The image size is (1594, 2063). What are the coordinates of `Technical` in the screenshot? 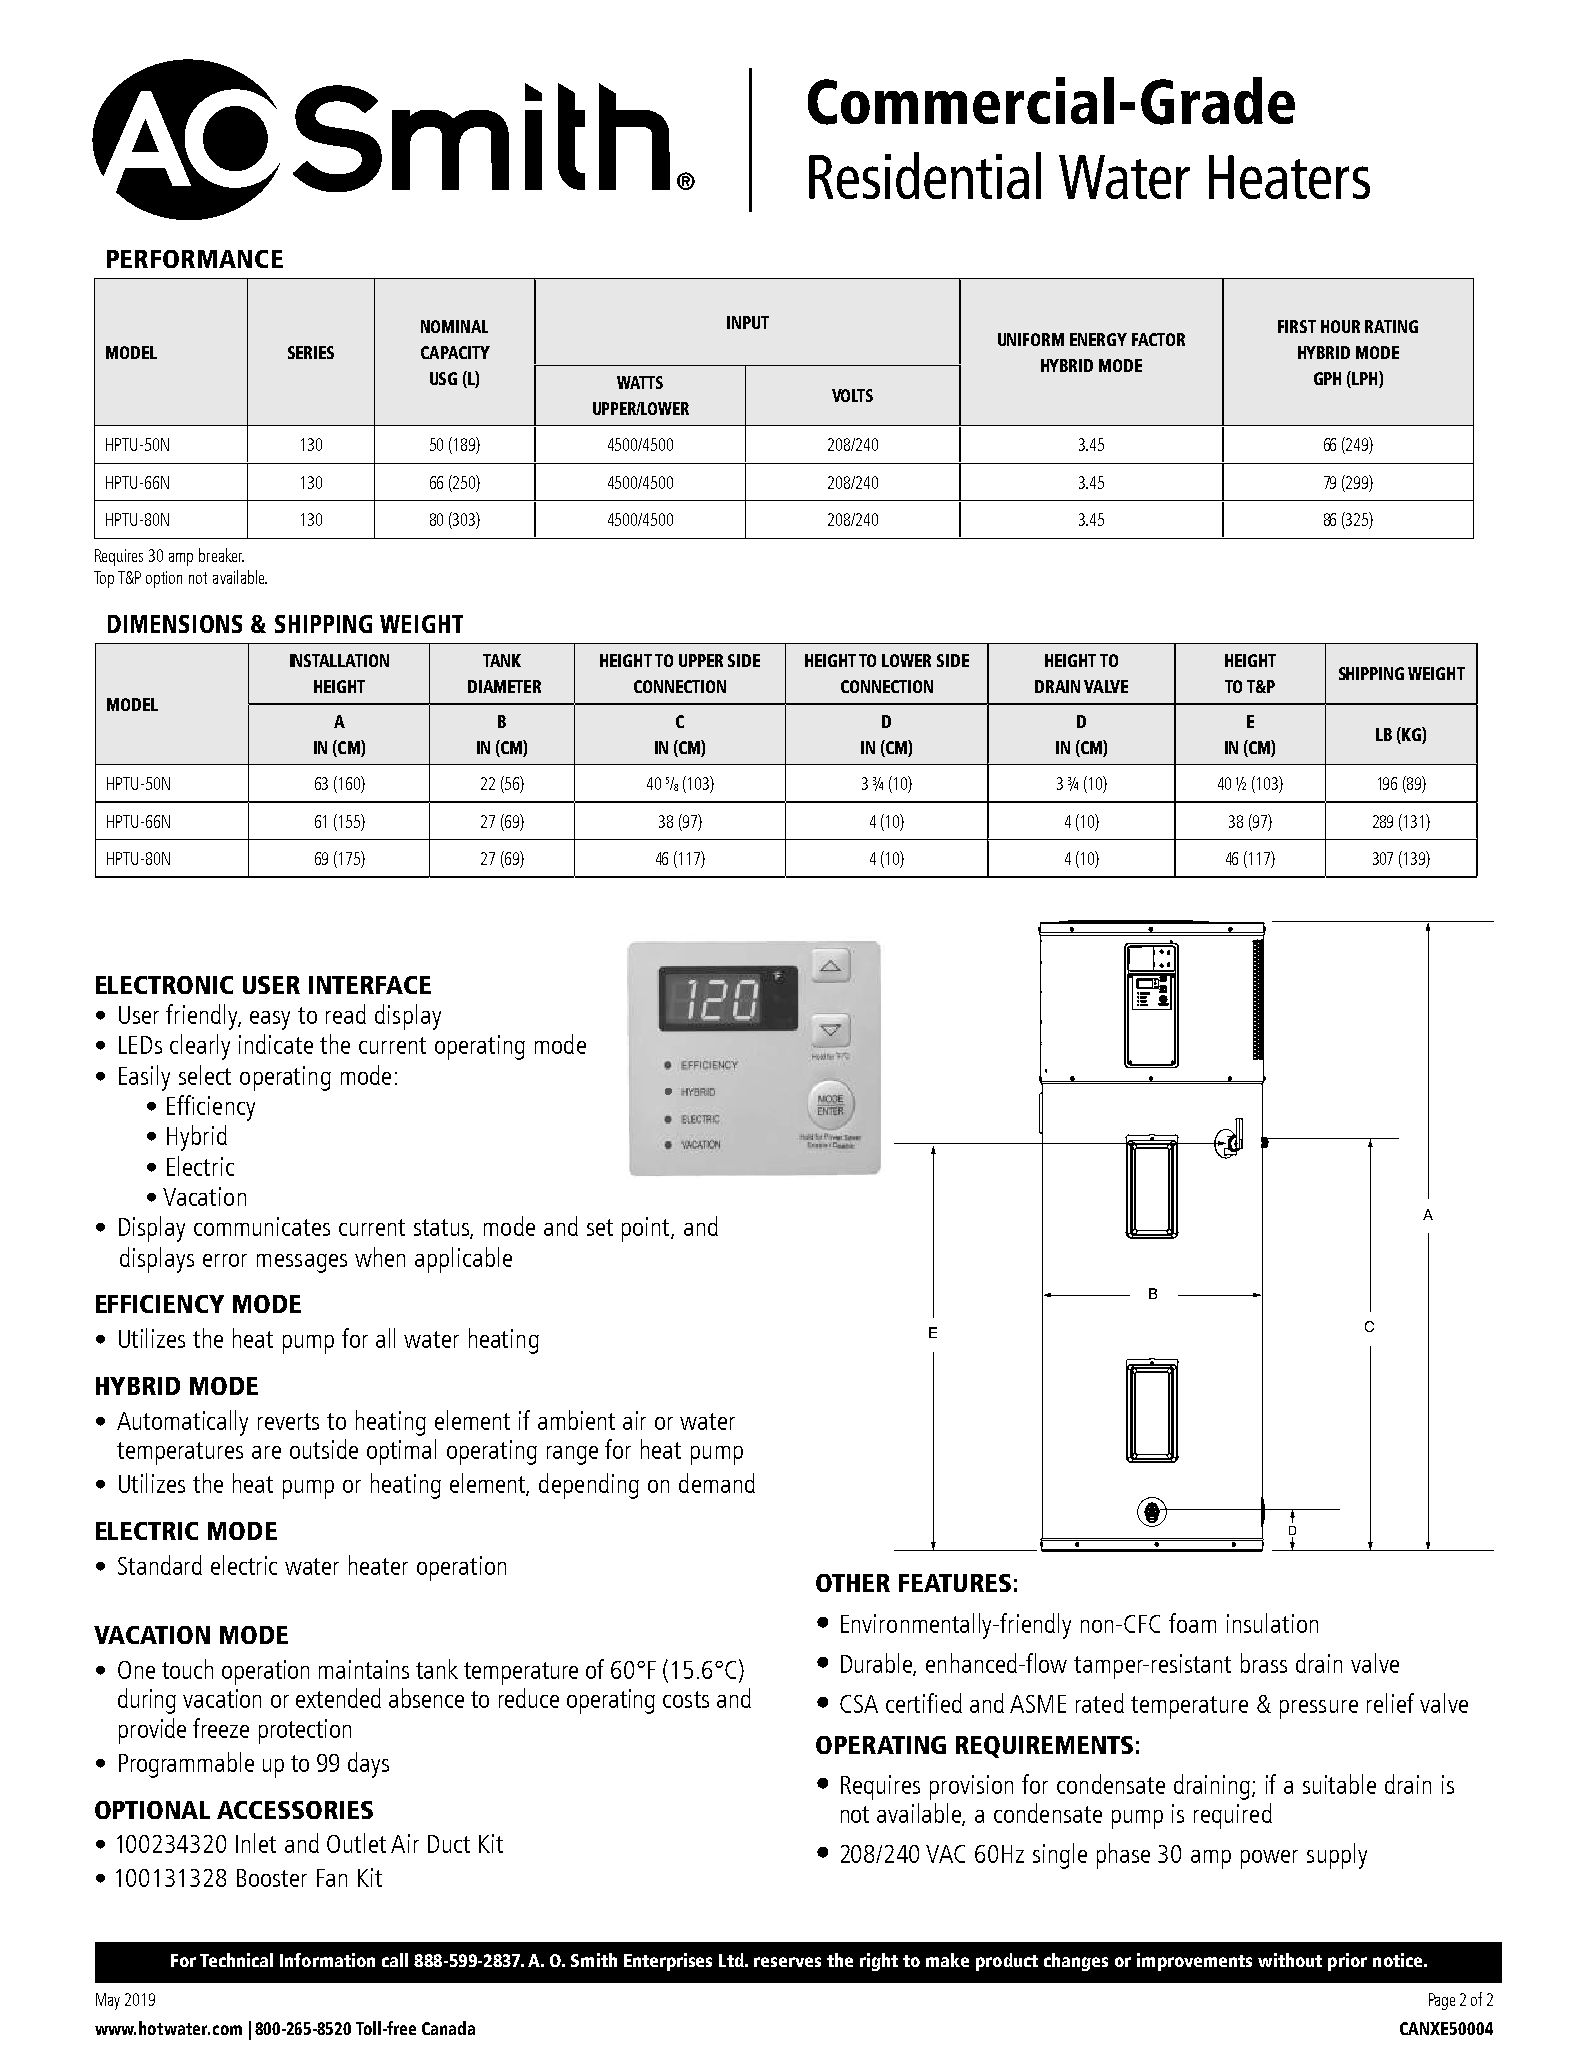 It's located at (236, 1960).
